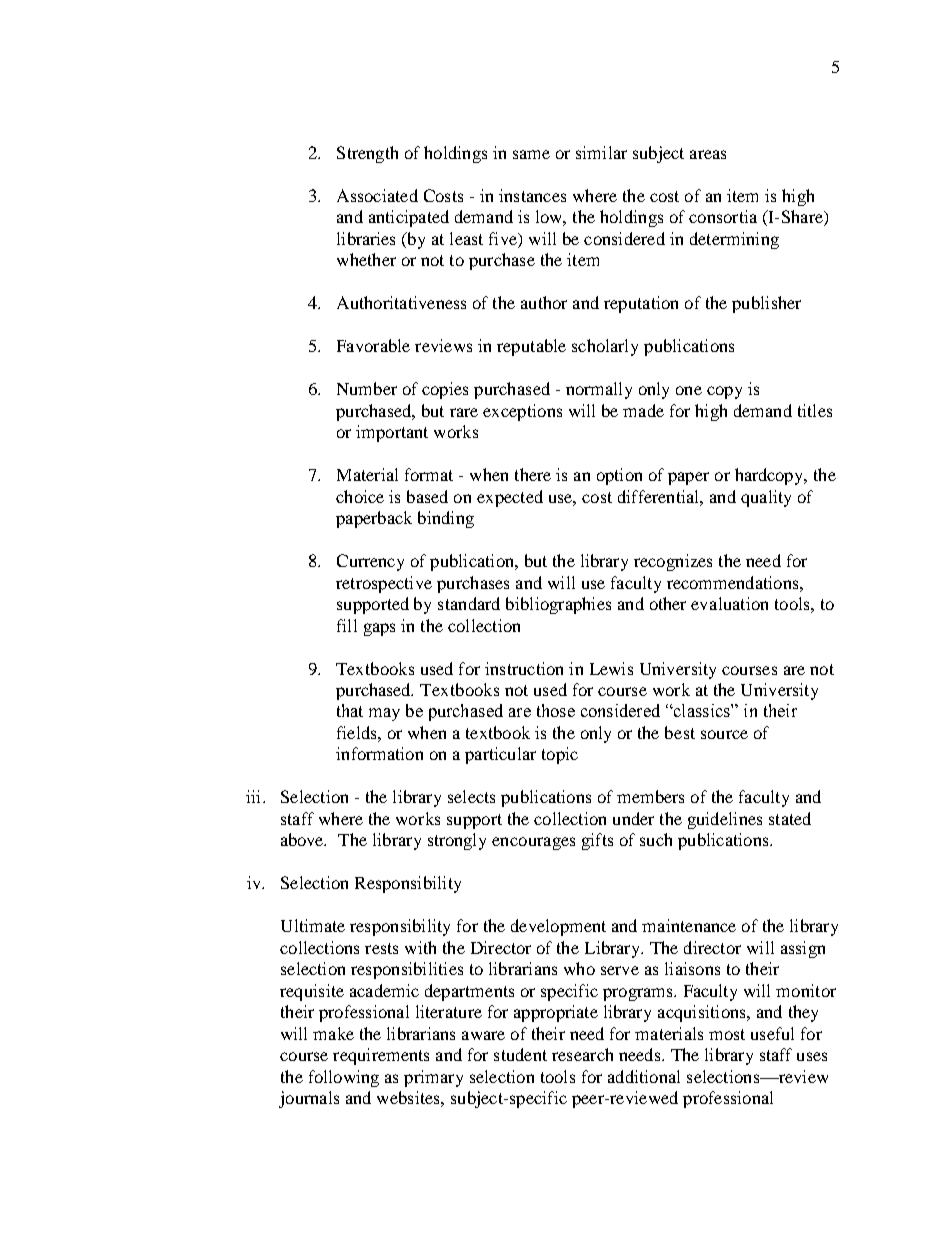 The height and width of the screenshot is (1233, 952). What do you see at coordinates (729, 603) in the screenshot?
I see `evaluation` at bounding box center [729, 603].
